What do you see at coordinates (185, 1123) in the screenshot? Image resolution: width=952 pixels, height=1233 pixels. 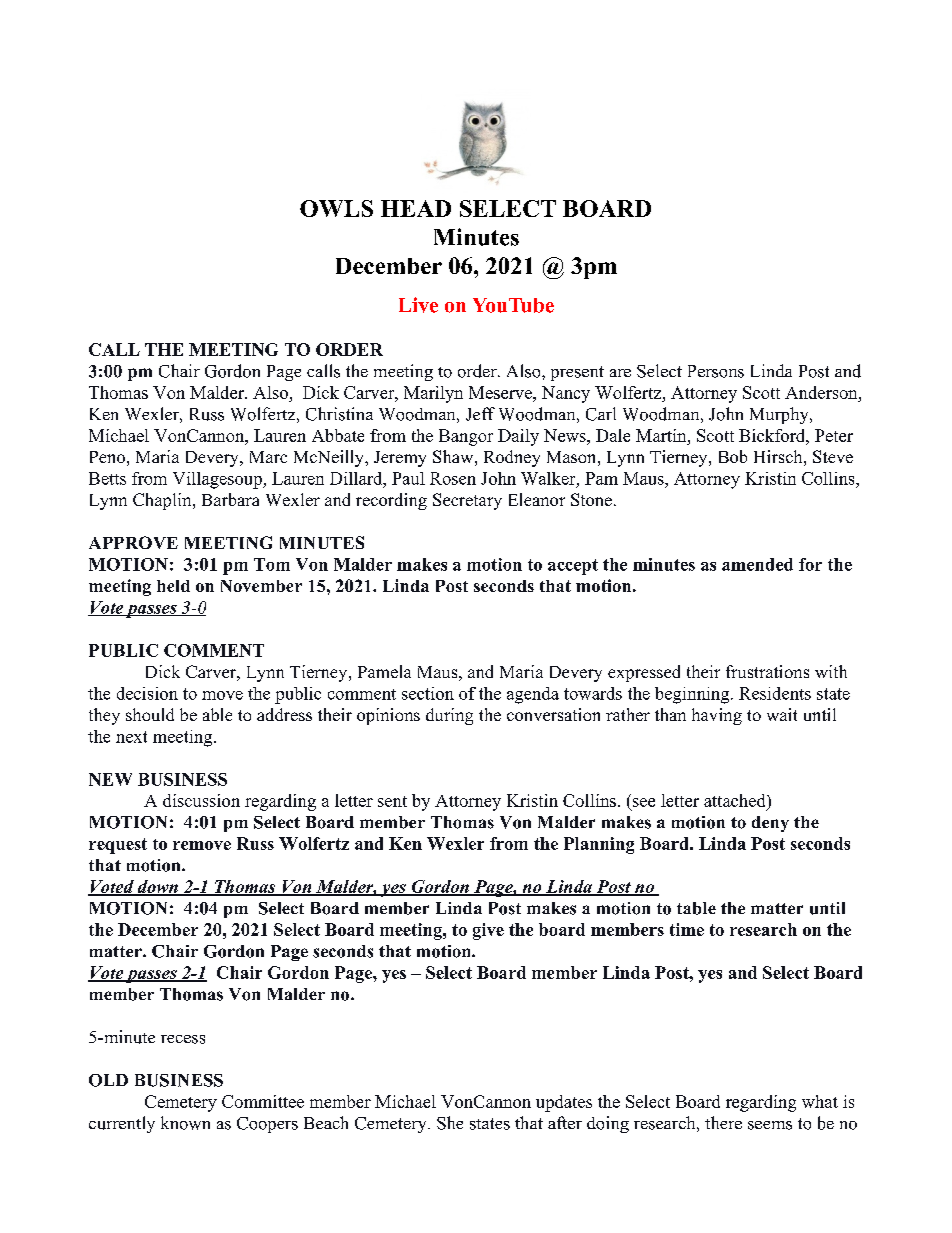 I see `known` at bounding box center [185, 1123].
